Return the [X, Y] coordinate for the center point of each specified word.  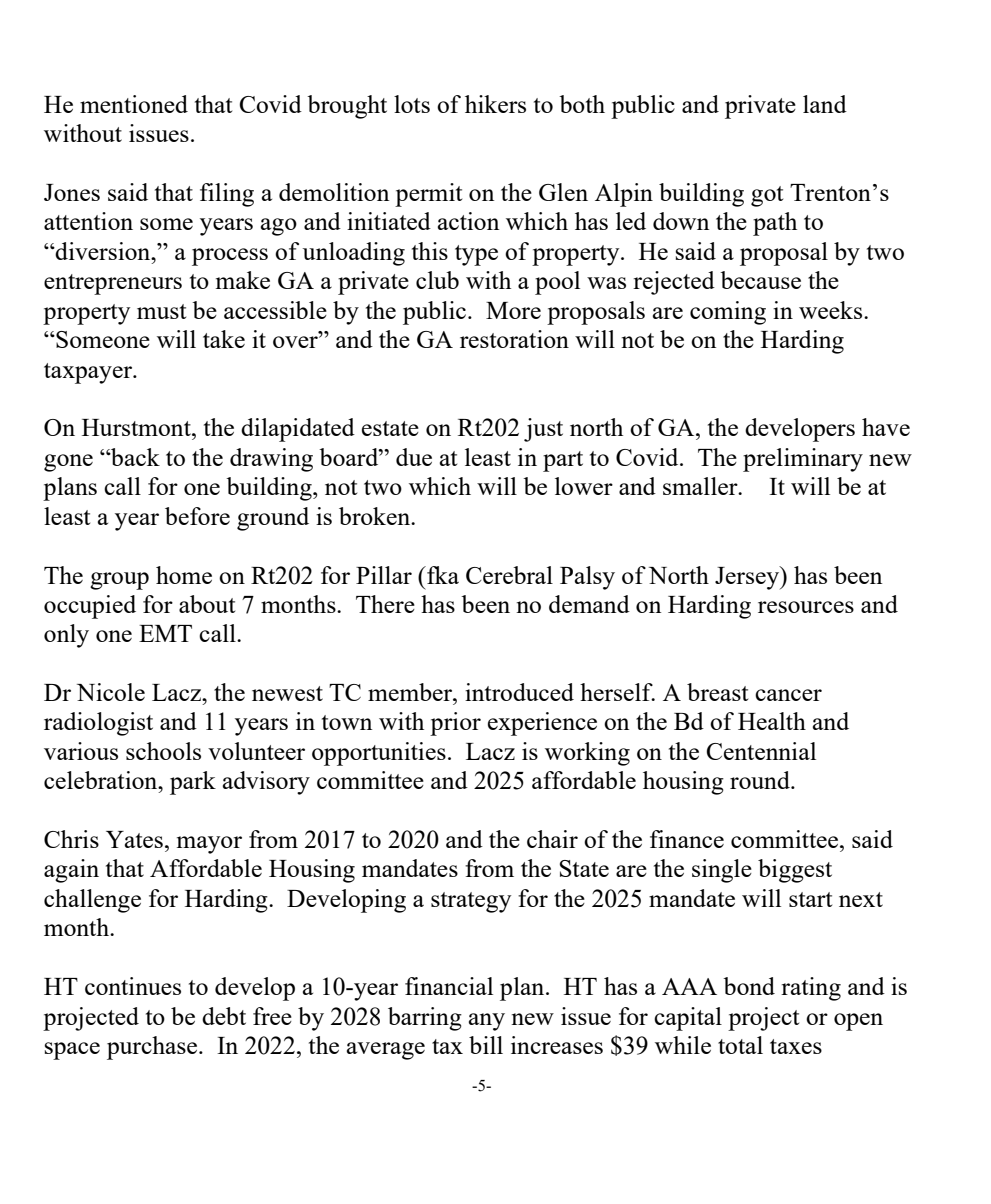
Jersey [748, 578]
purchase [153, 1048]
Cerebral [509, 575]
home [184, 575]
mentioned [134, 104]
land [825, 104]
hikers [495, 104]
